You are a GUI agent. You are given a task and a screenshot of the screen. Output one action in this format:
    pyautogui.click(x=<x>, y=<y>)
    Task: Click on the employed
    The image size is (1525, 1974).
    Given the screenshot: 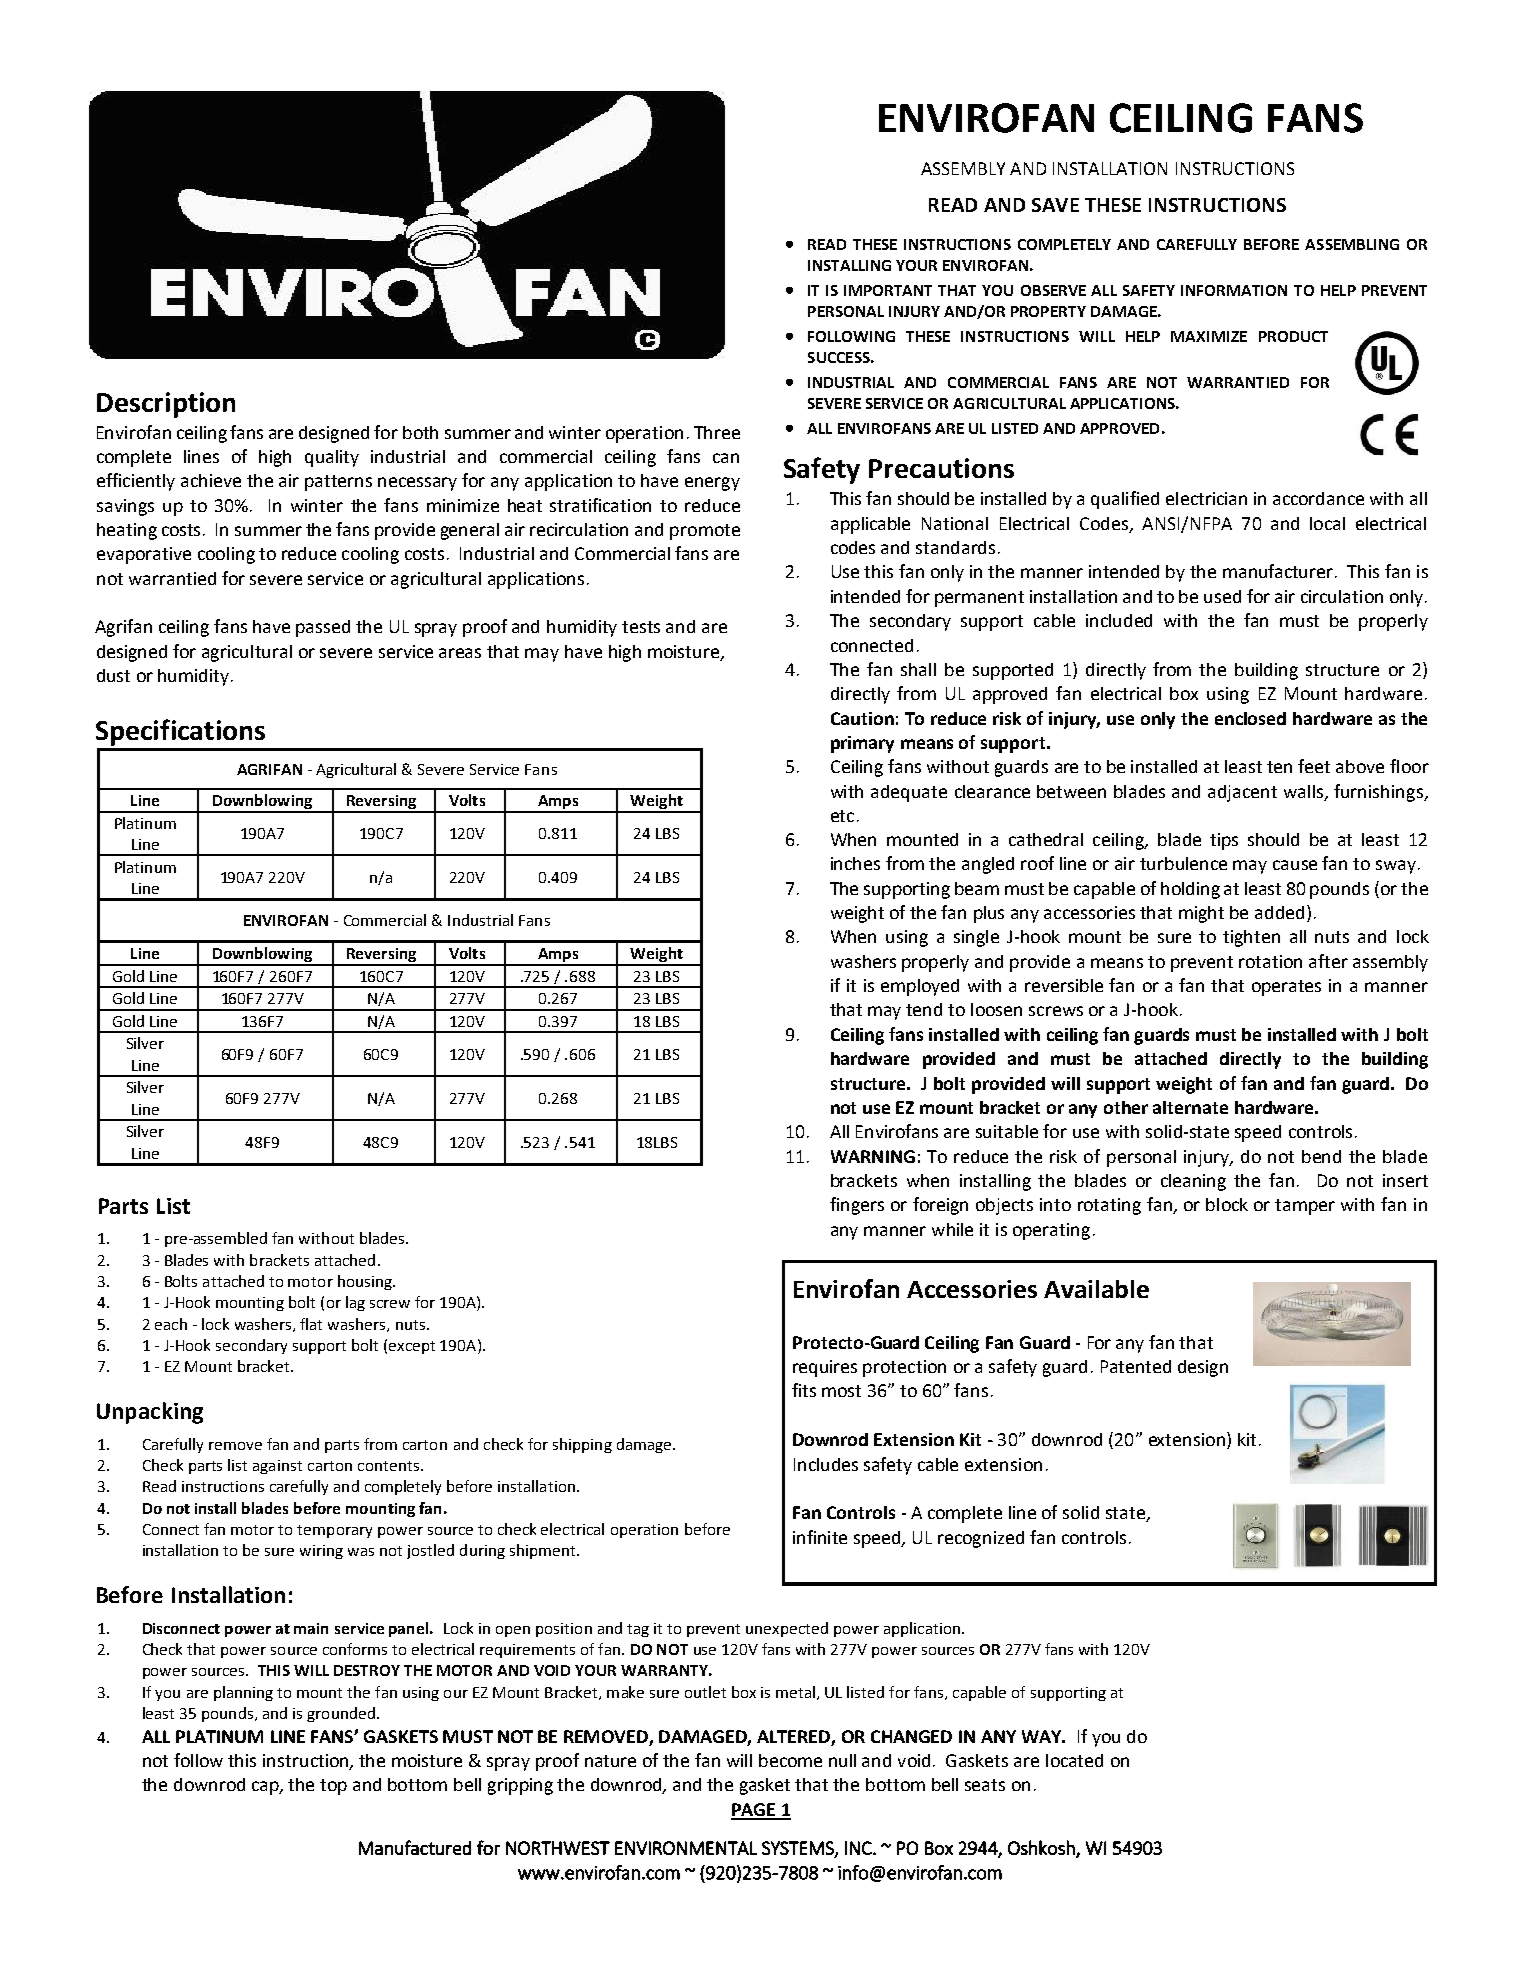 What is the action you would take?
    pyautogui.click(x=920, y=987)
